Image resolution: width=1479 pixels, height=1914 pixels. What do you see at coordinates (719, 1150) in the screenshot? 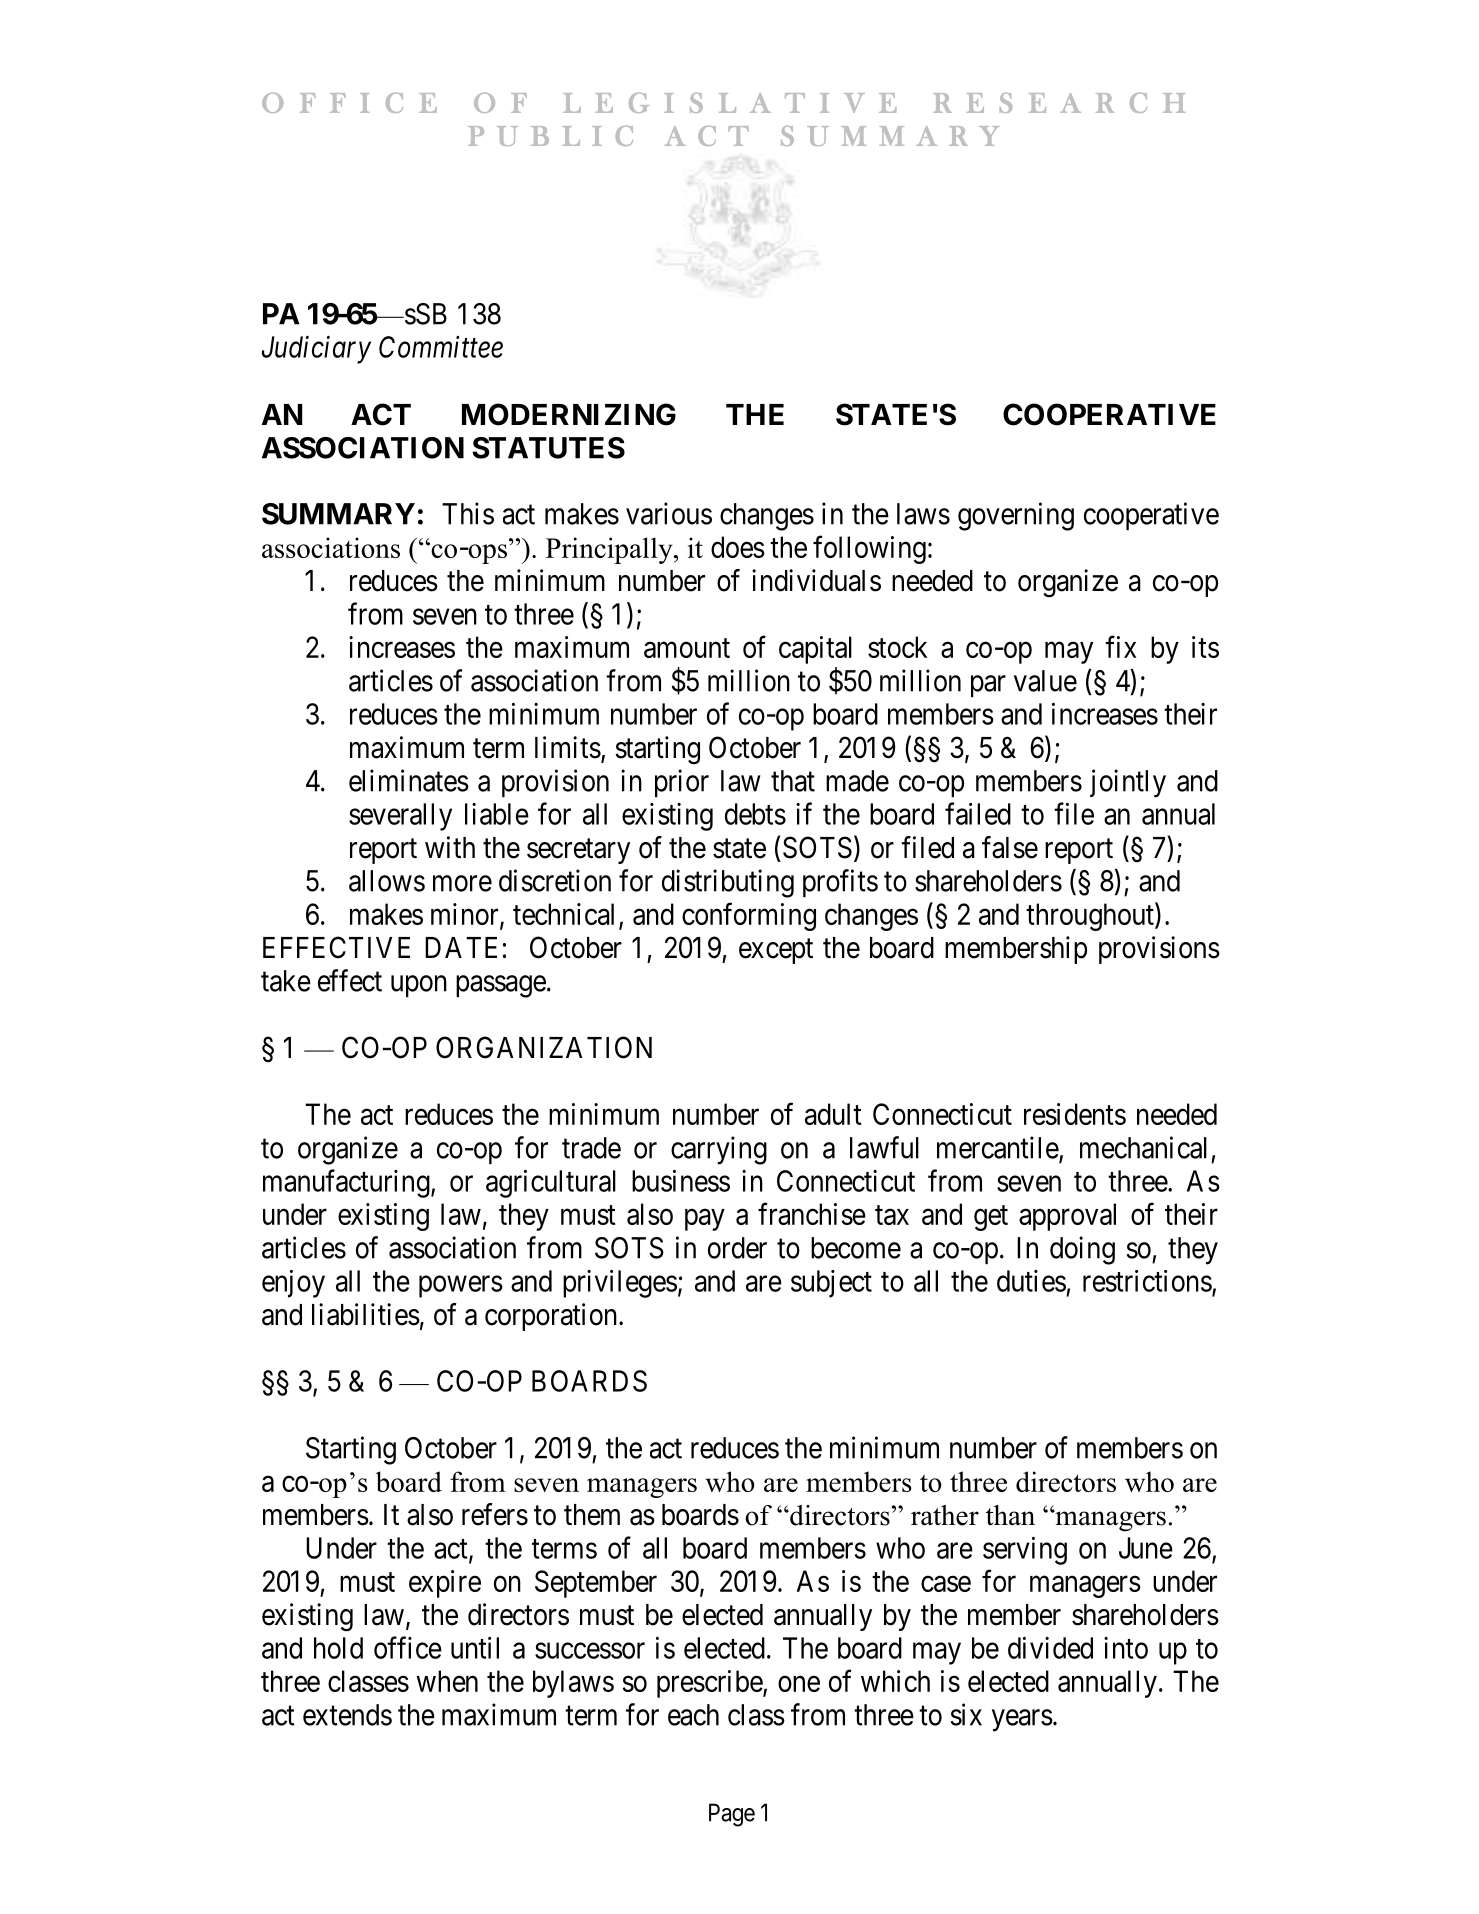
I see `carrying` at bounding box center [719, 1150].
